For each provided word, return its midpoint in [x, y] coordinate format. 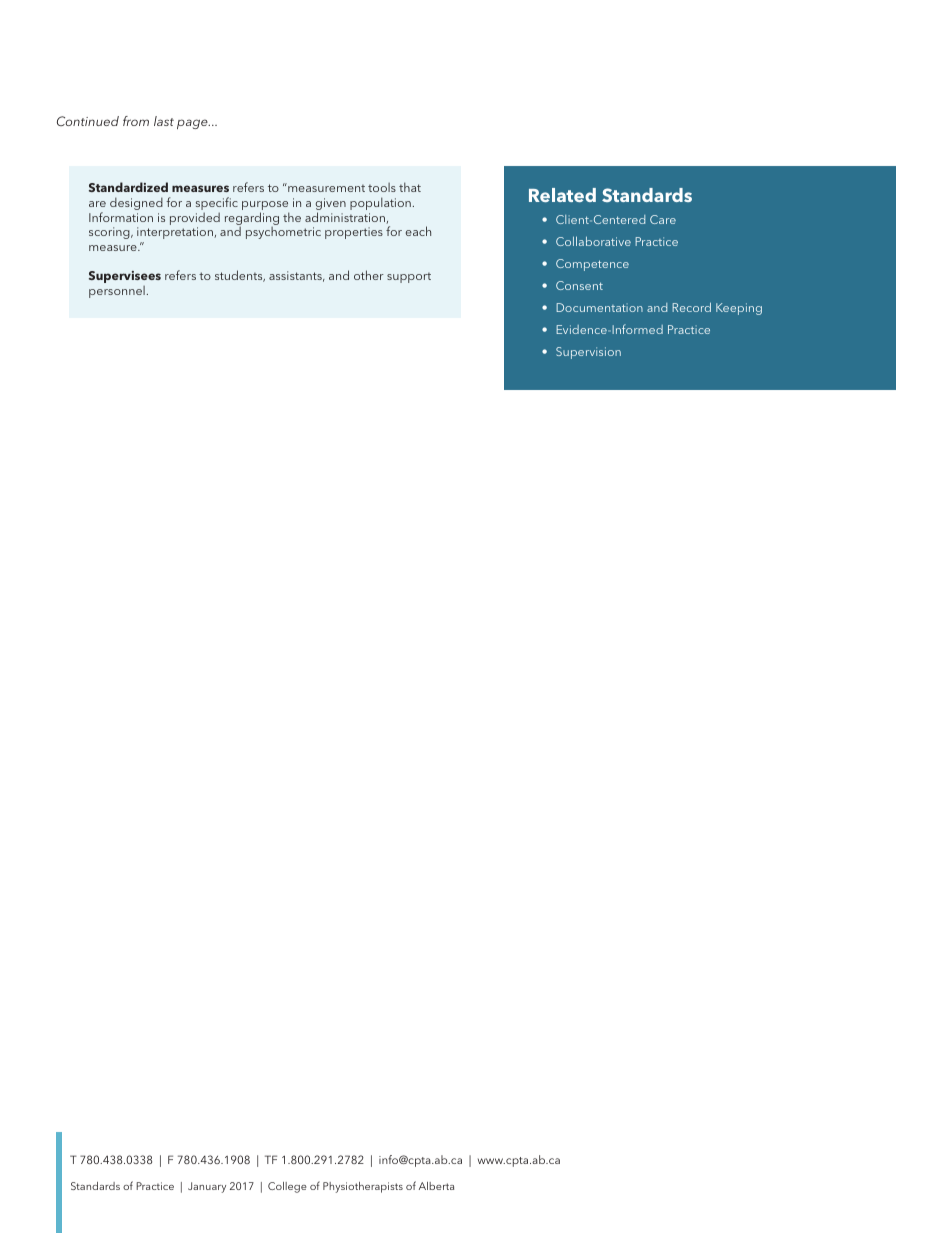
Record [691, 307]
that [410, 187]
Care [663, 219]
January [207, 1187]
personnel [117, 292]
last [164, 121]
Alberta [436, 1186]
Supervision [588, 353]
